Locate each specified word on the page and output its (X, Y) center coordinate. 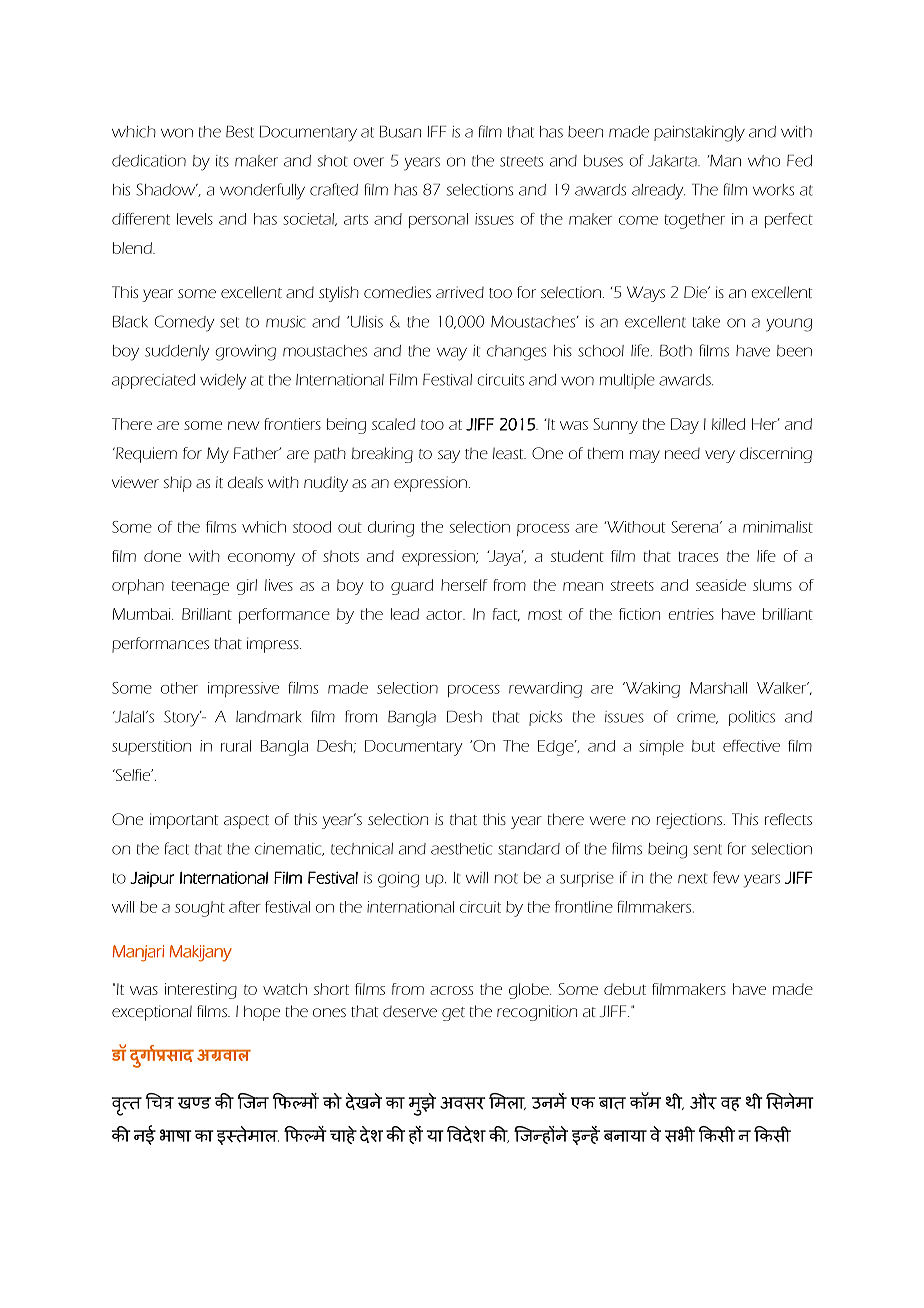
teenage (200, 588)
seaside (721, 585)
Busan (400, 132)
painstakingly (699, 134)
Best (240, 132)
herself (464, 585)
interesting (201, 991)
